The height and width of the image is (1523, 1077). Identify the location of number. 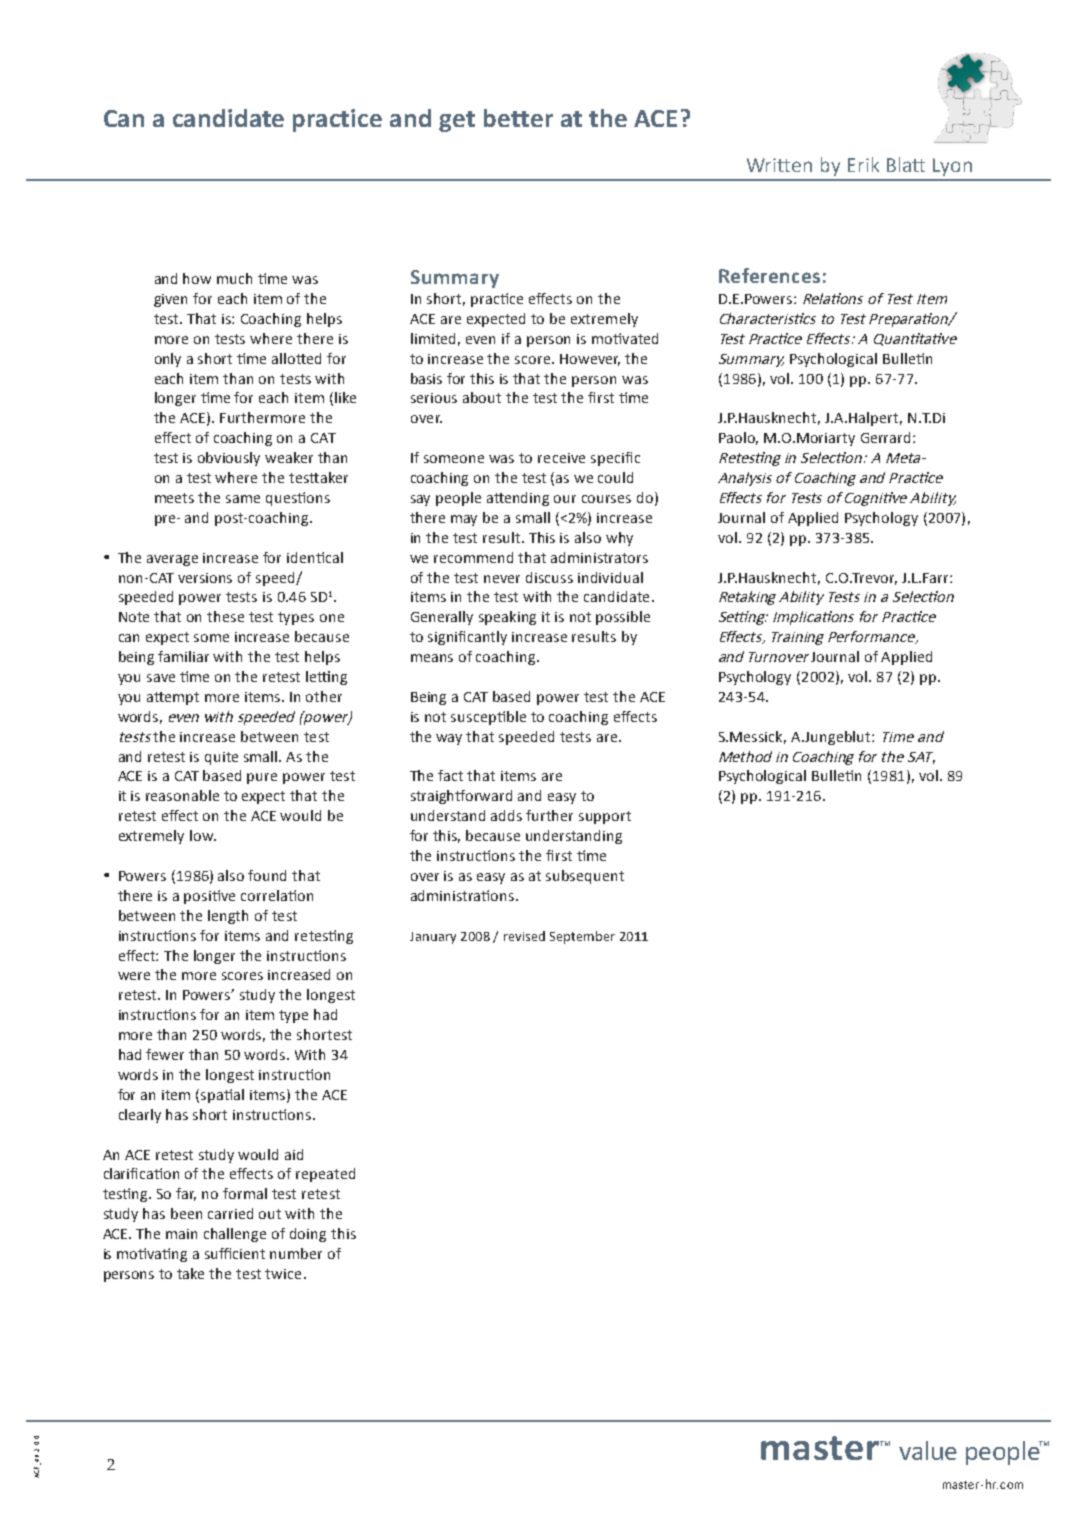
(296, 1253).
